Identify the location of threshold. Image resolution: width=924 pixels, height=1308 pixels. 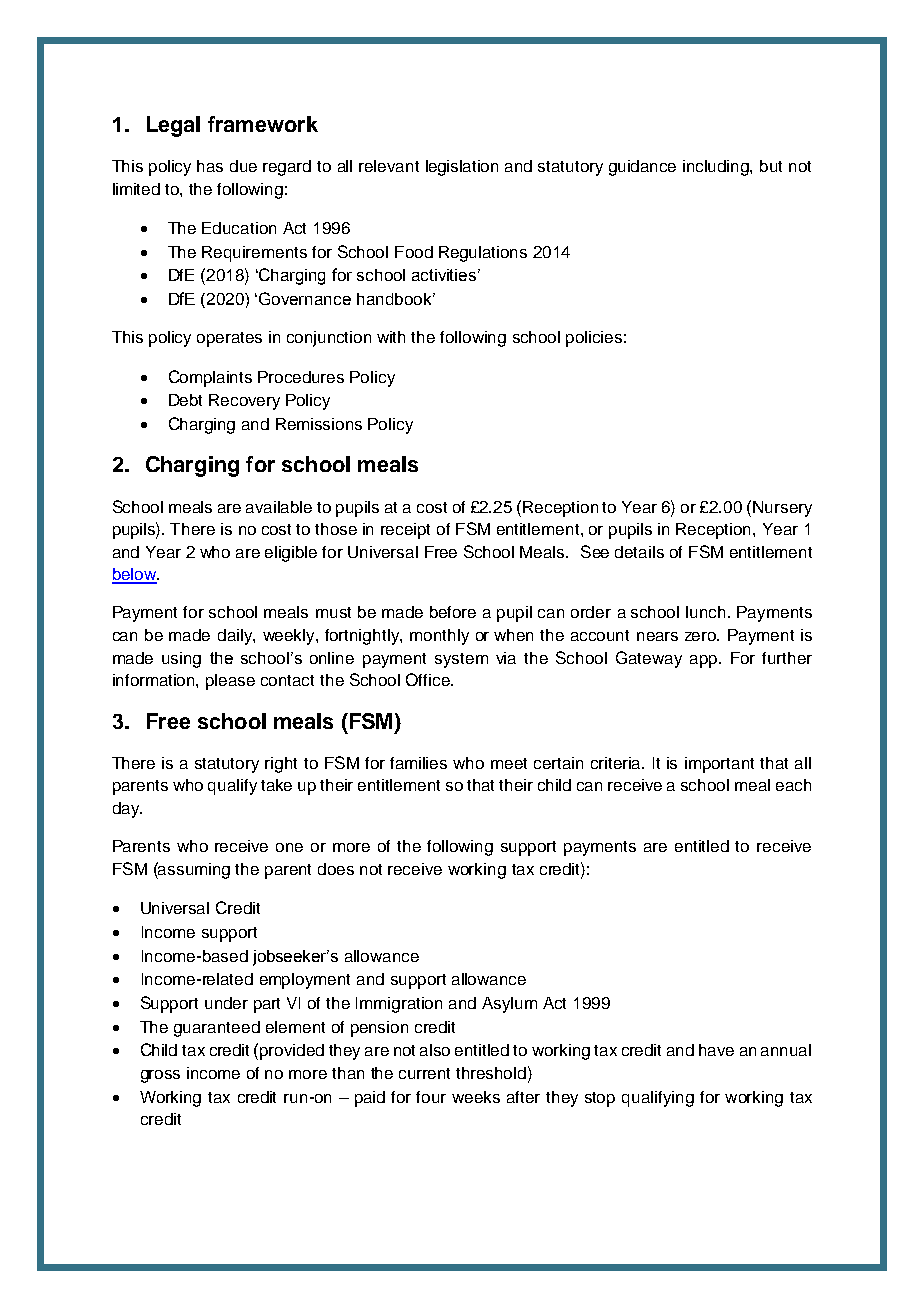
(491, 1073).
